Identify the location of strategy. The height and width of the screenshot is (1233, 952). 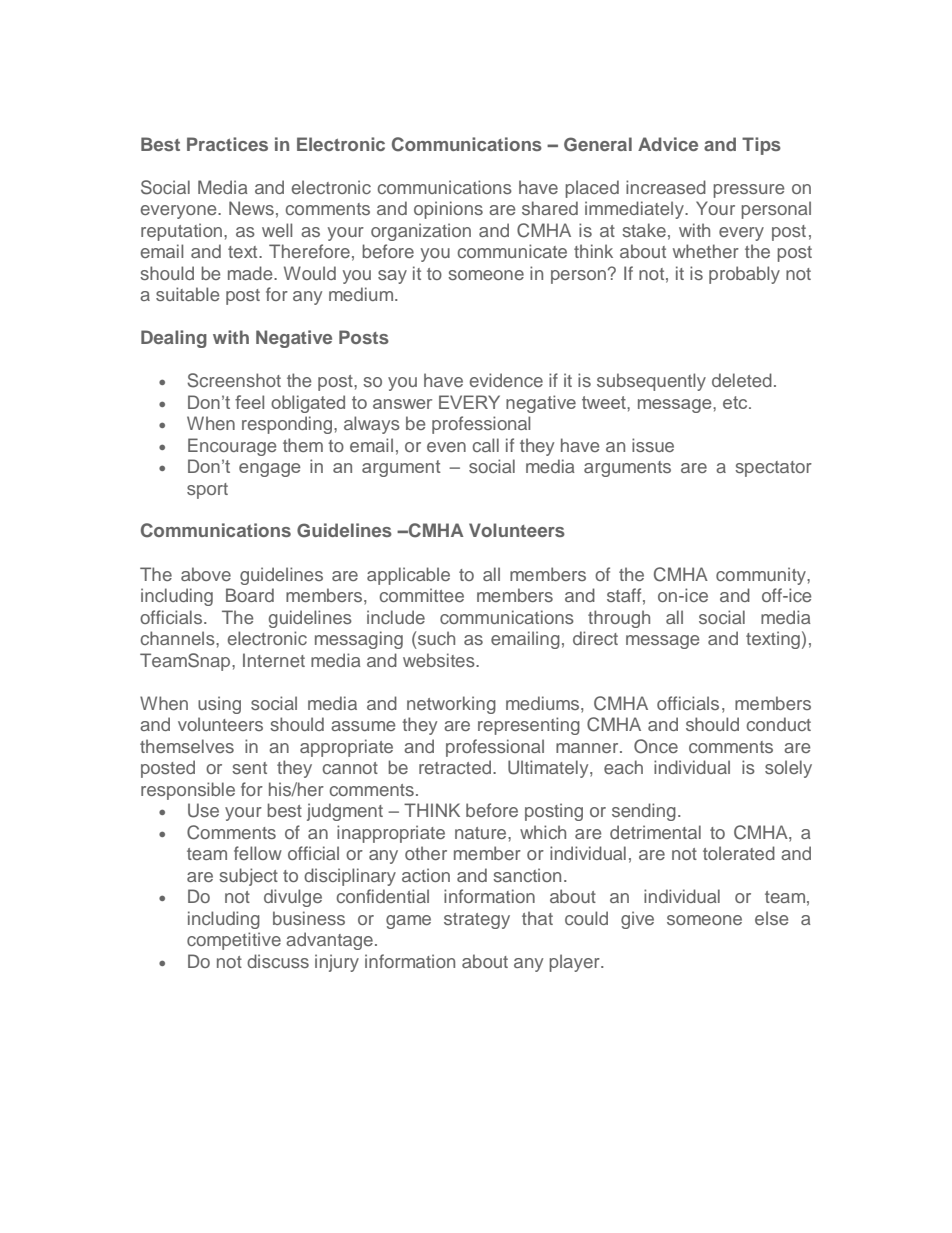
(477, 921).
